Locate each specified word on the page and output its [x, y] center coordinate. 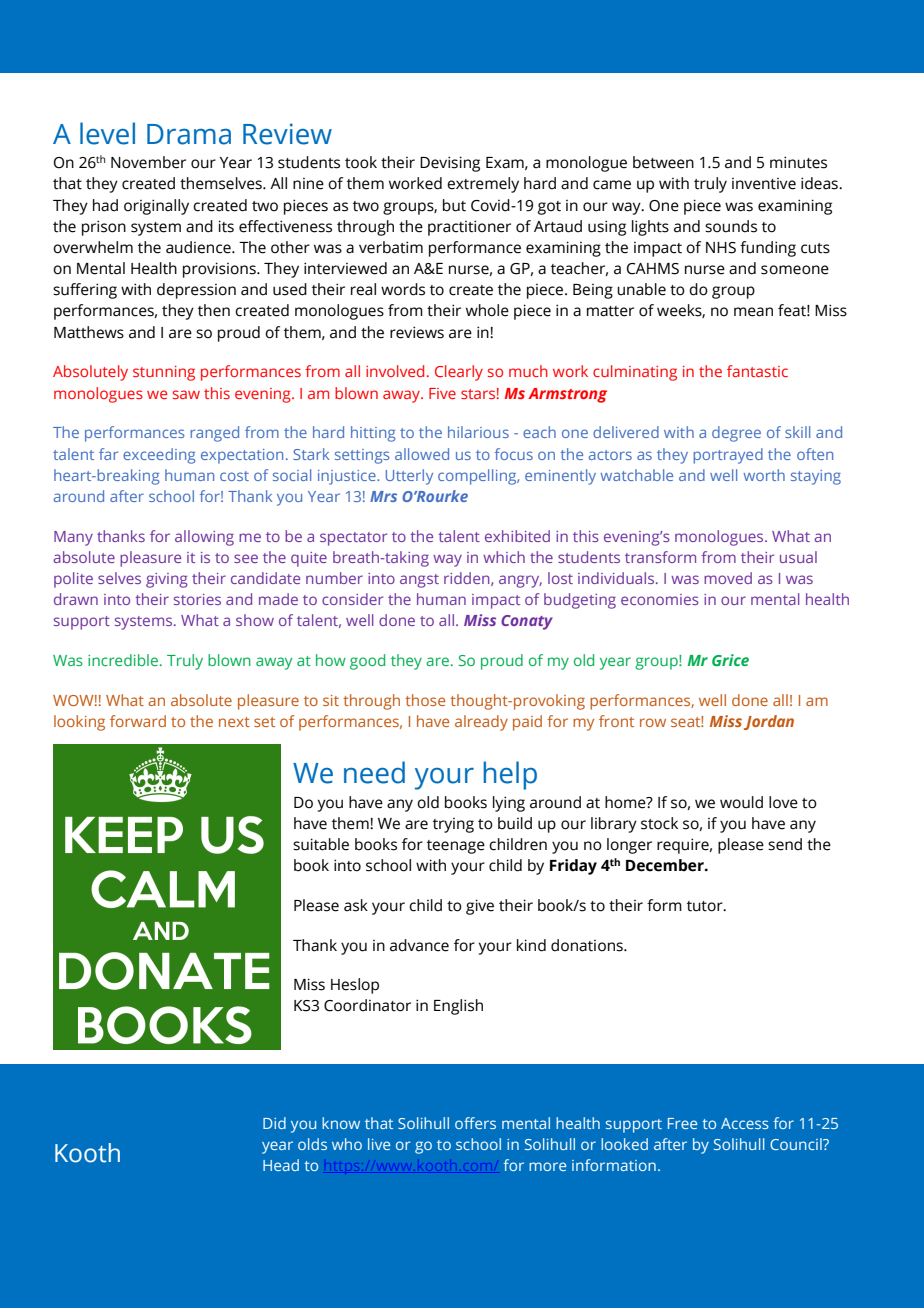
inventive [764, 184]
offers [475, 1123]
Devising [450, 164]
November [148, 162]
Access [745, 1123]
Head [281, 1165]
